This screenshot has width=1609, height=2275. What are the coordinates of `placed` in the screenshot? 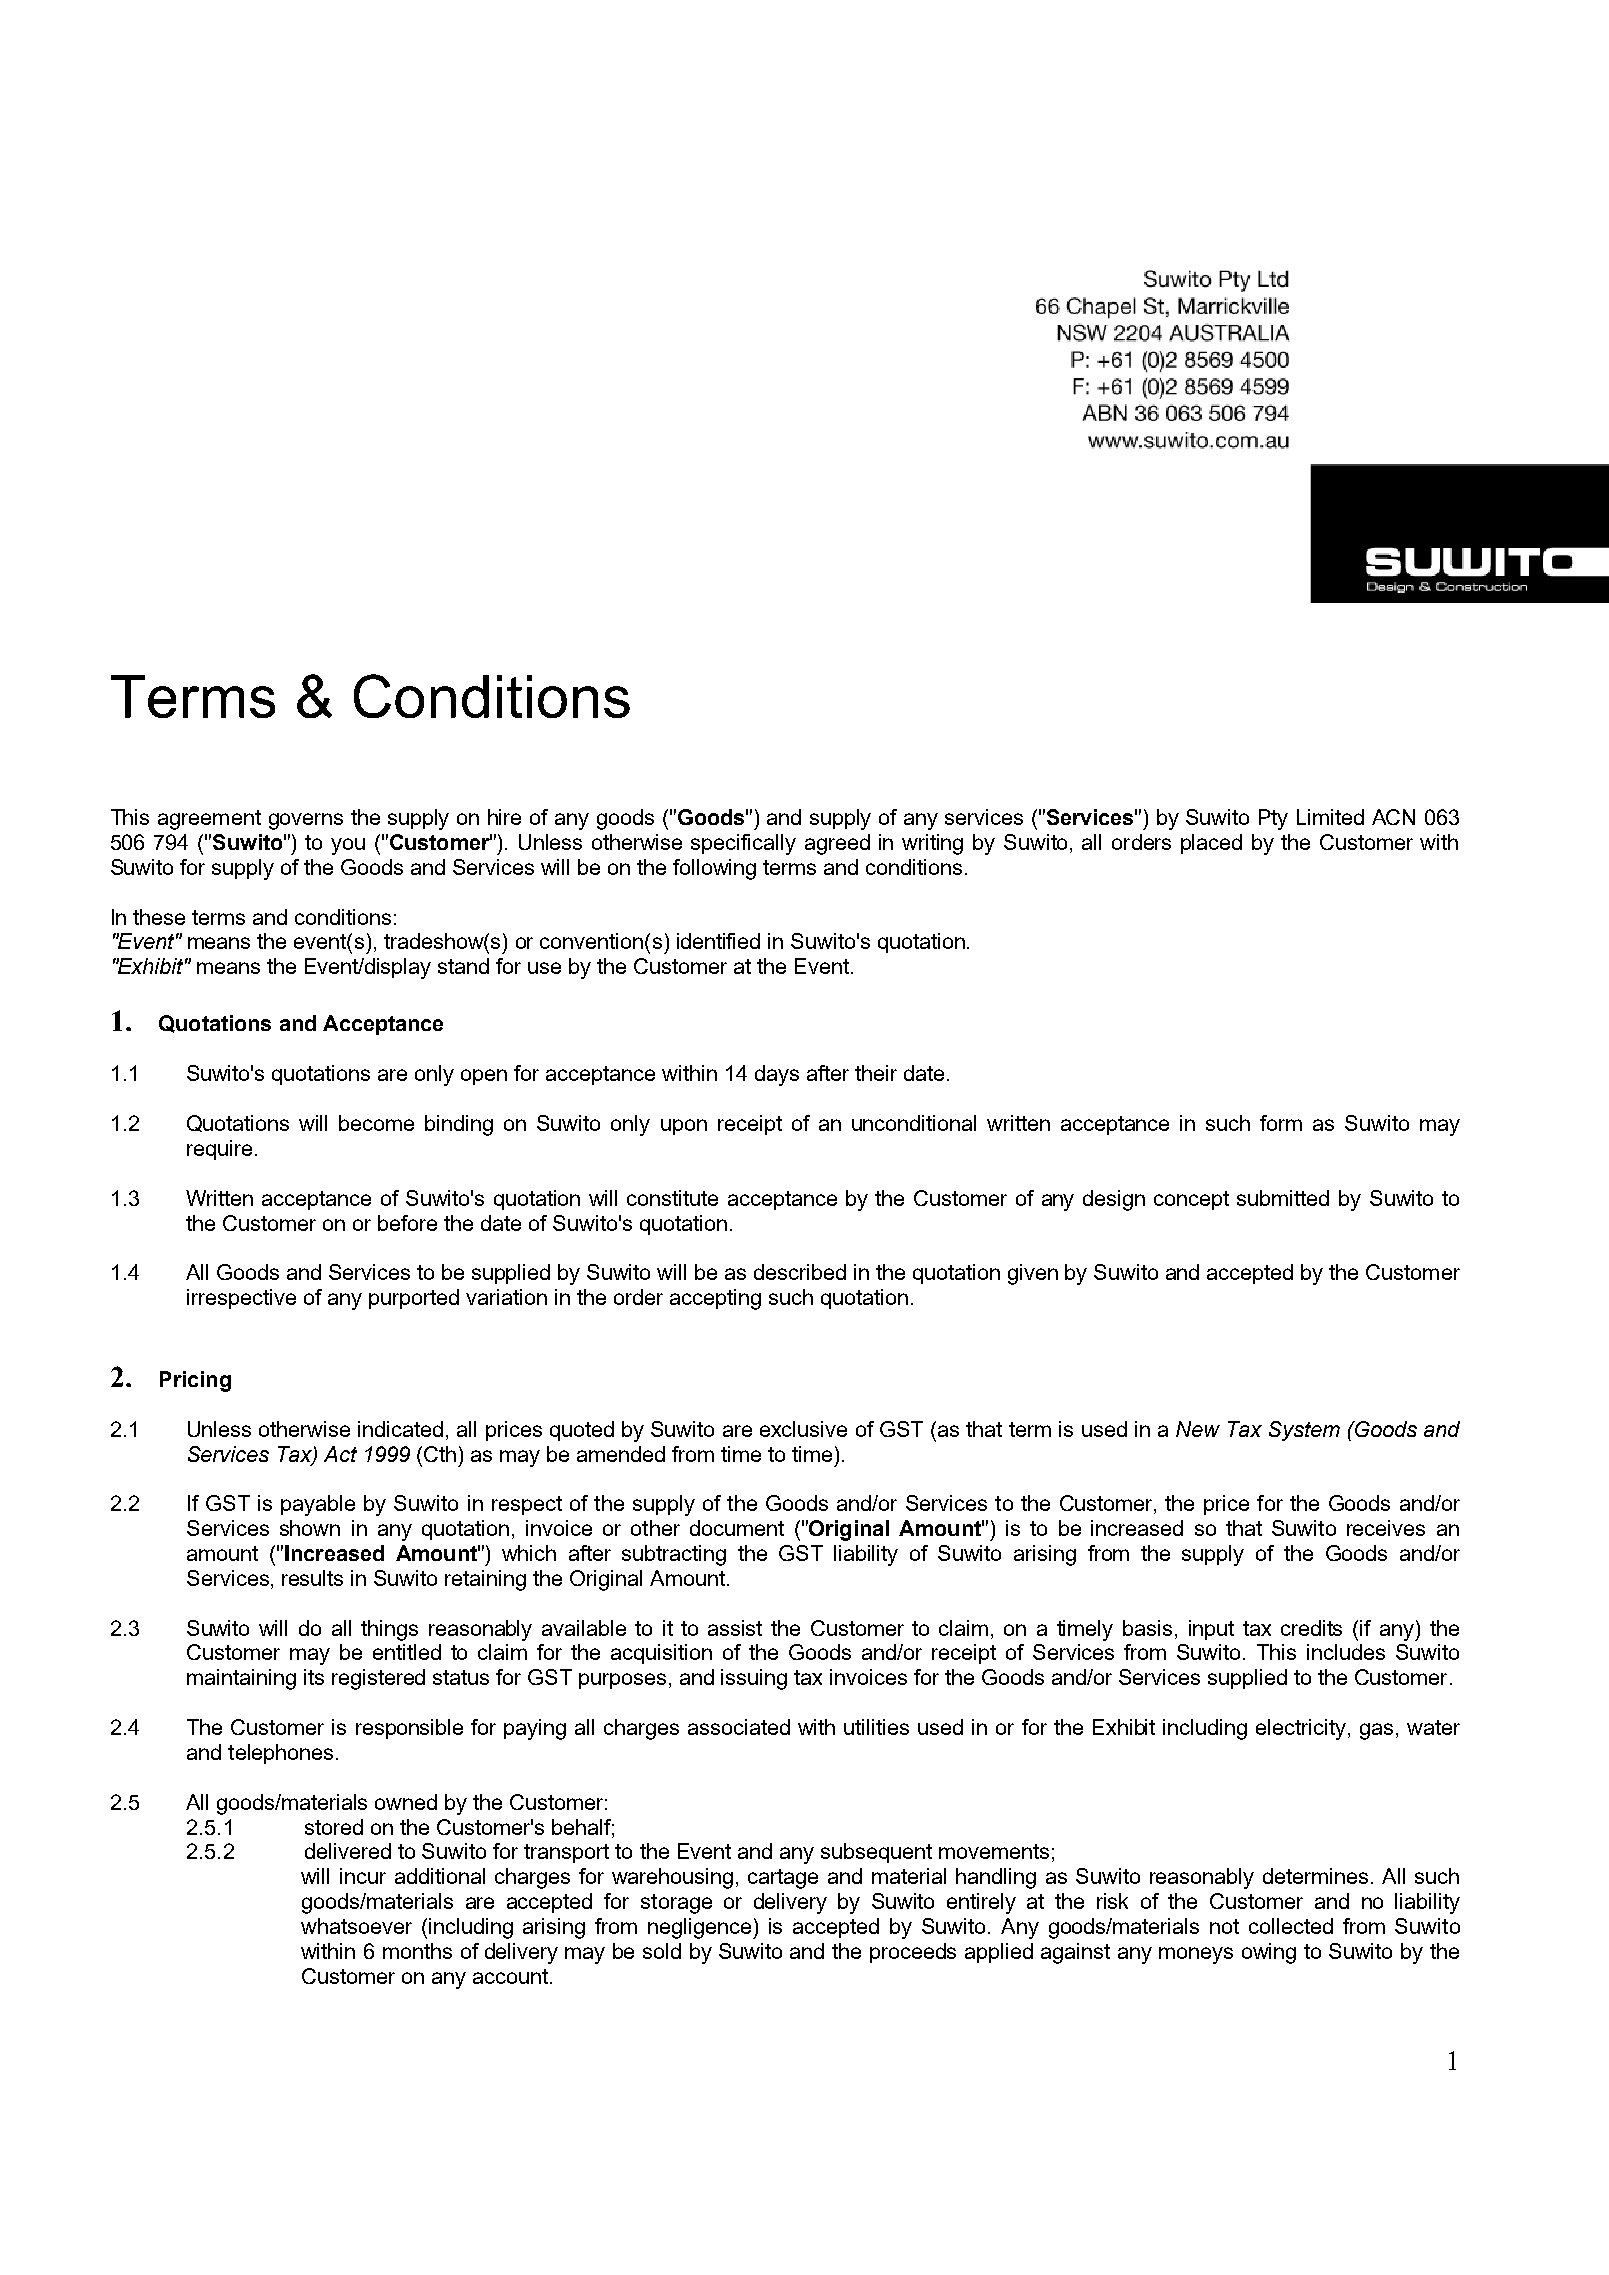 It's located at (1211, 844).
